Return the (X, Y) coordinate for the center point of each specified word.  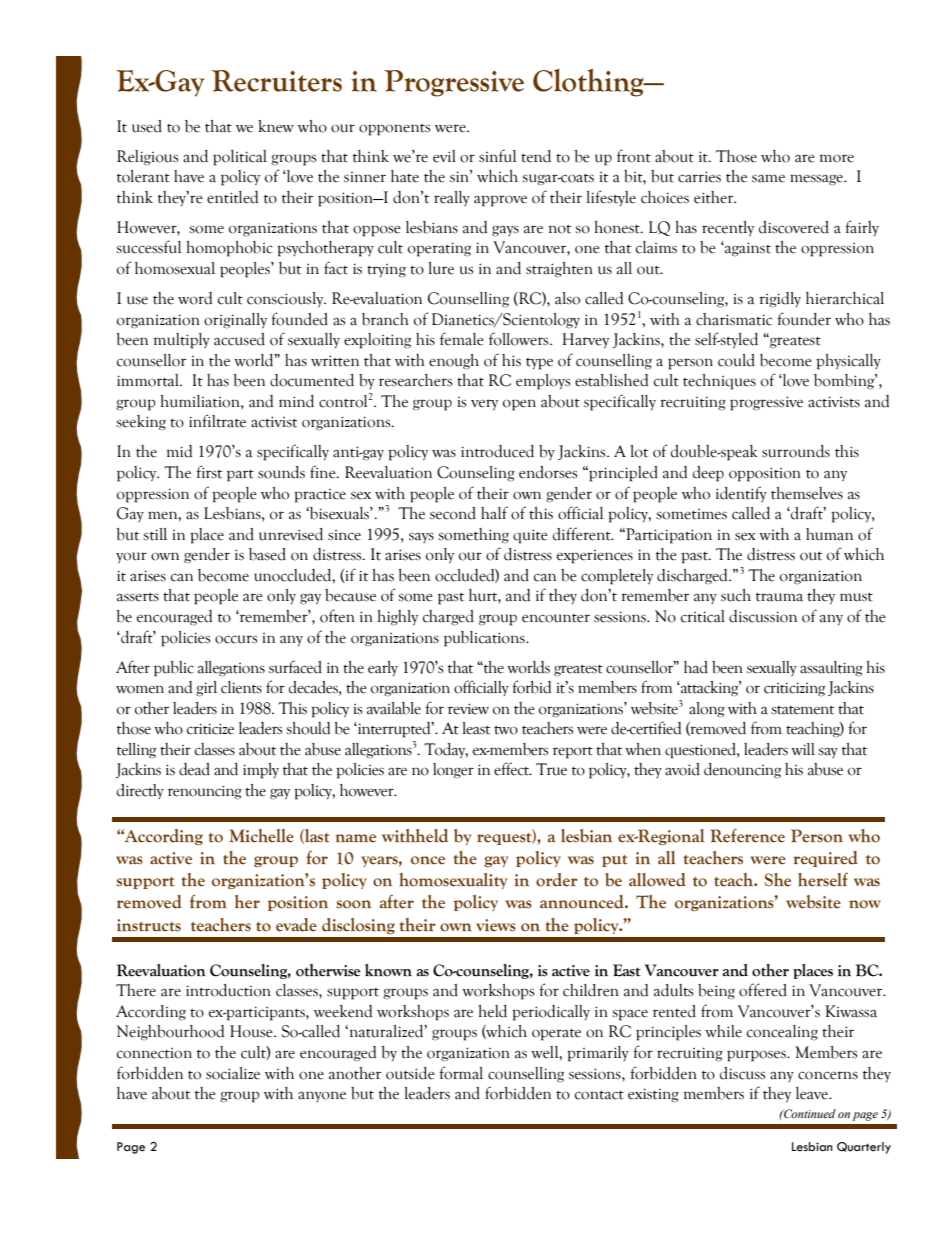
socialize (233, 1073)
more (837, 158)
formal (461, 1073)
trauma (779, 597)
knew (276, 126)
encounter (556, 618)
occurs (236, 639)
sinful (497, 156)
